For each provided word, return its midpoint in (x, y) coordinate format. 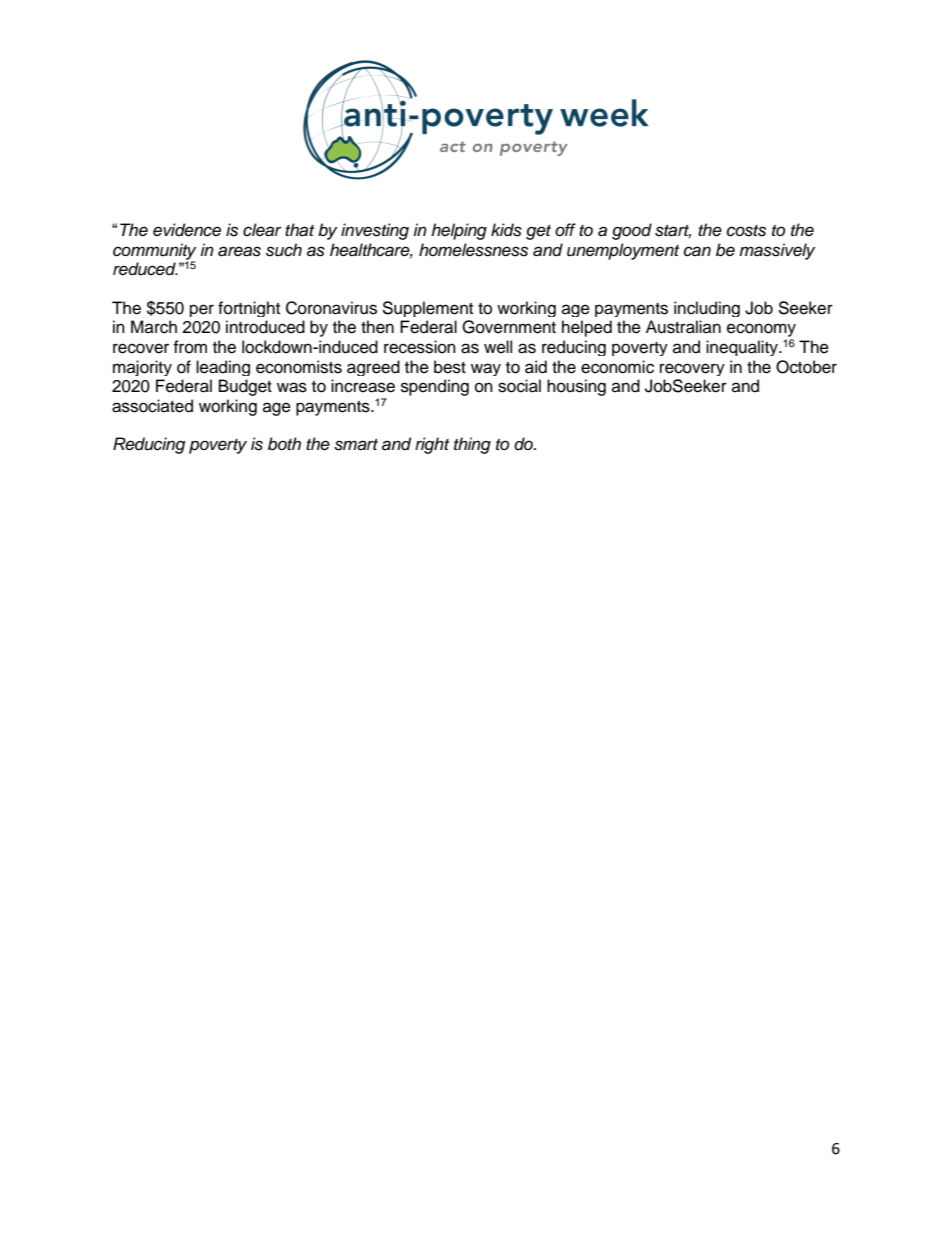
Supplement (427, 309)
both (284, 444)
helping (459, 231)
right (432, 445)
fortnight (249, 309)
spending (435, 387)
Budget (245, 387)
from (190, 347)
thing (472, 445)
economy (761, 330)
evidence (187, 230)
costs (746, 231)
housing (576, 387)
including (707, 309)
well (498, 347)
